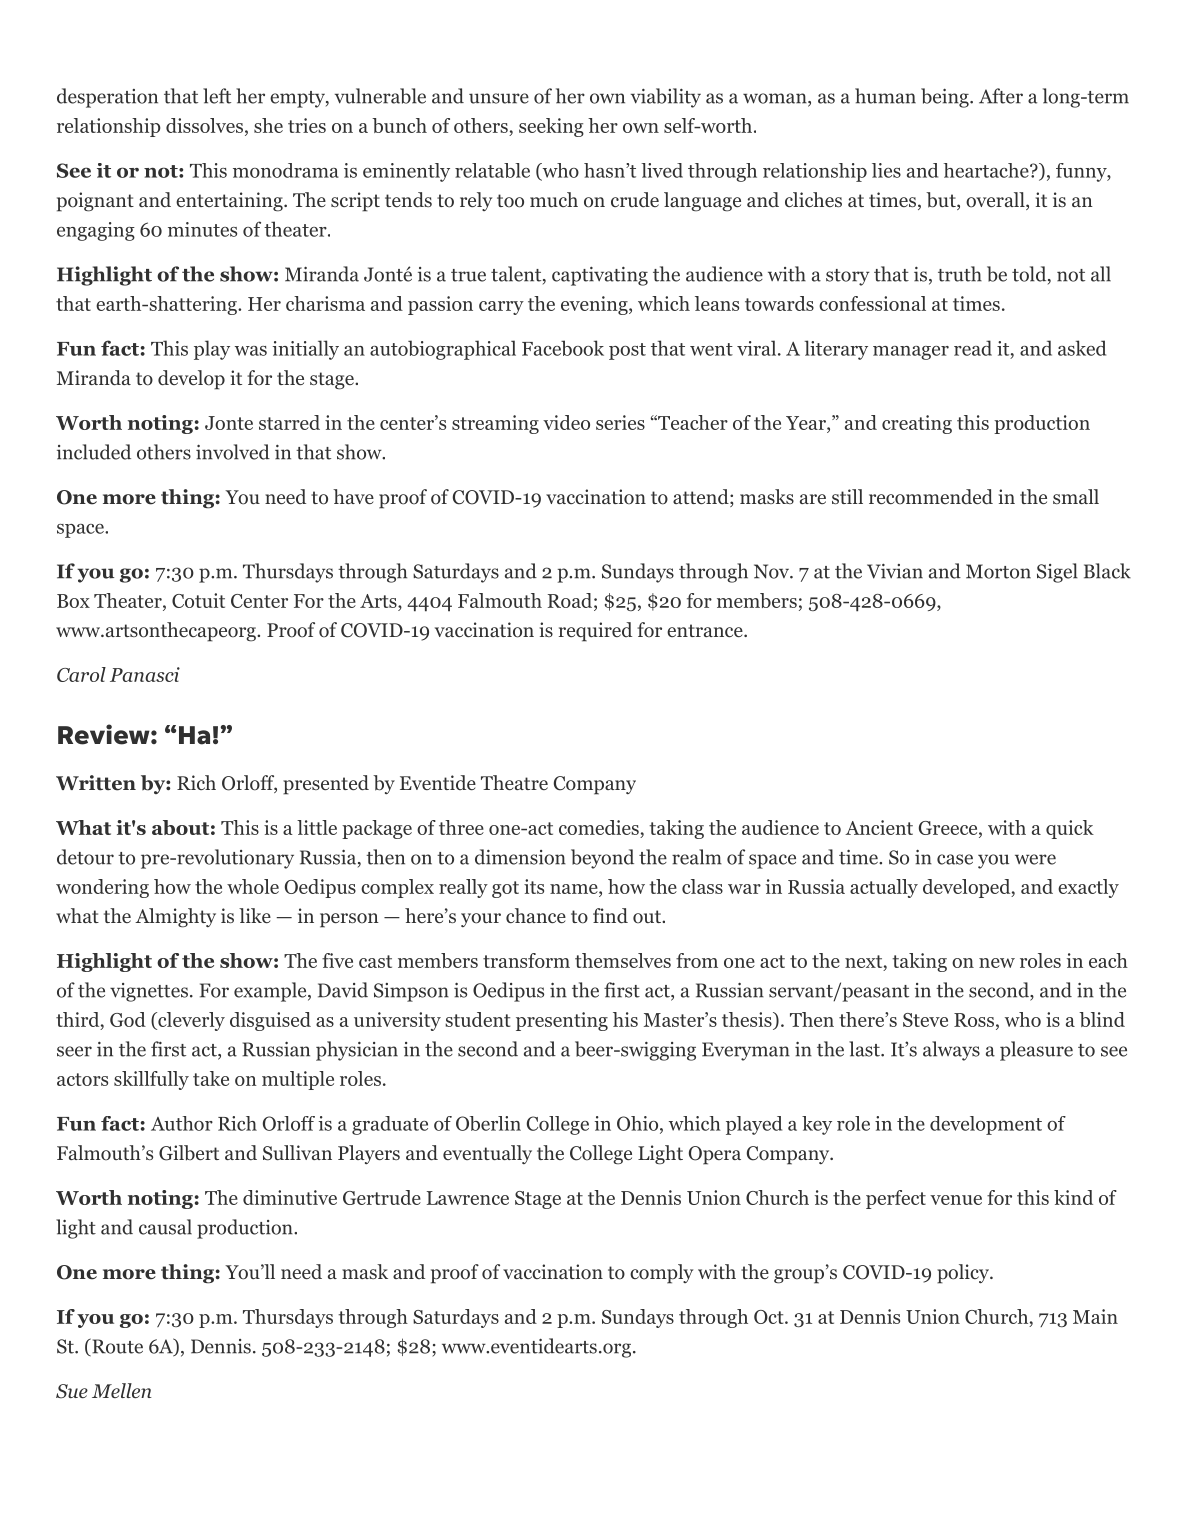  What do you see at coordinates (566, 422) in the screenshot?
I see `video` at bounding box center [566, 422].
